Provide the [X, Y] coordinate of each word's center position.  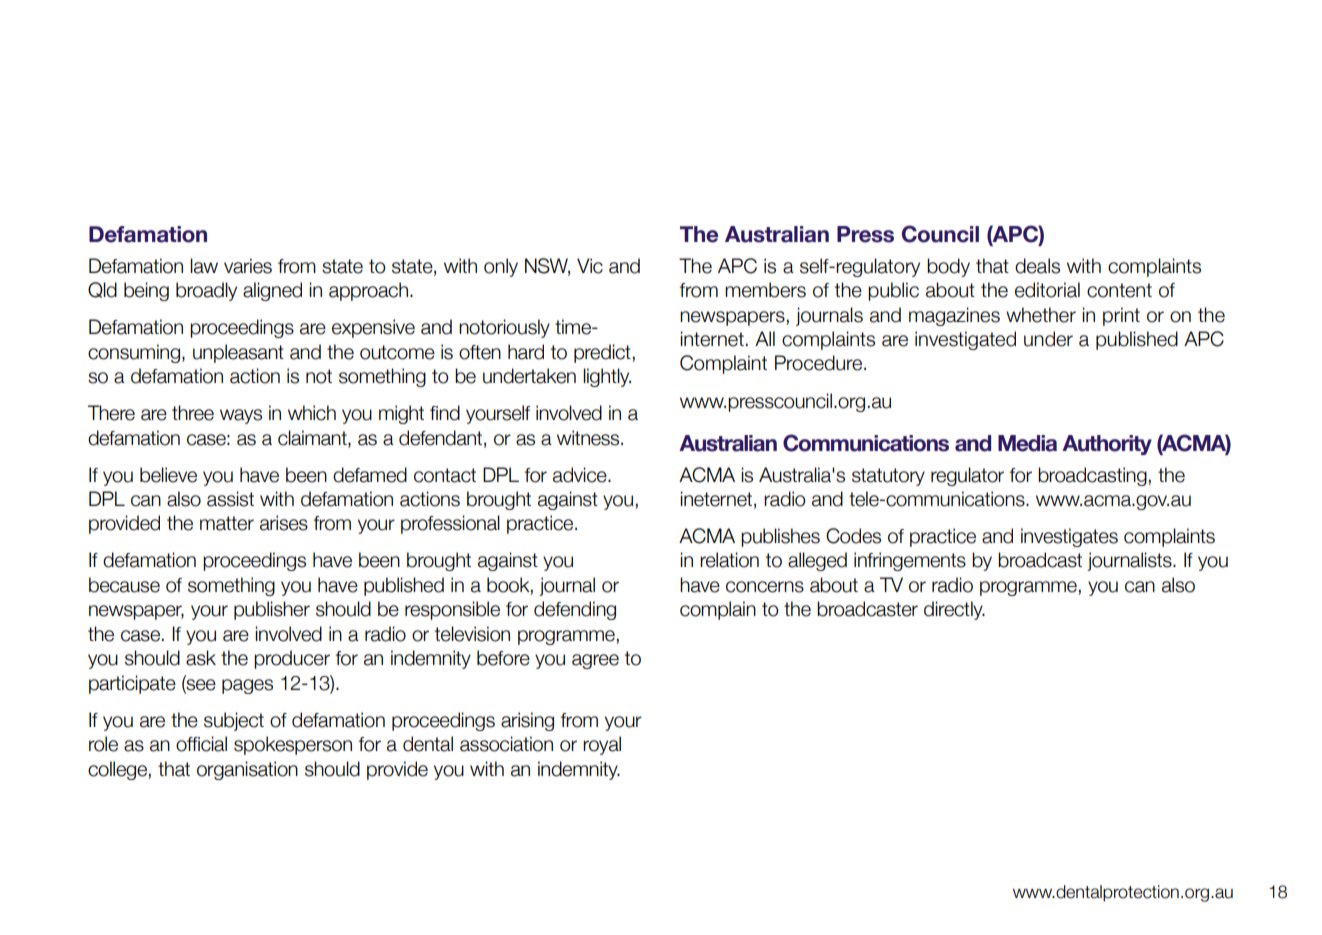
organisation [247, 770]
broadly [206, 291]
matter [227, 523]
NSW [547, 266]
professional [450, 524]
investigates [1069, 537]
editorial [1047, 290]
